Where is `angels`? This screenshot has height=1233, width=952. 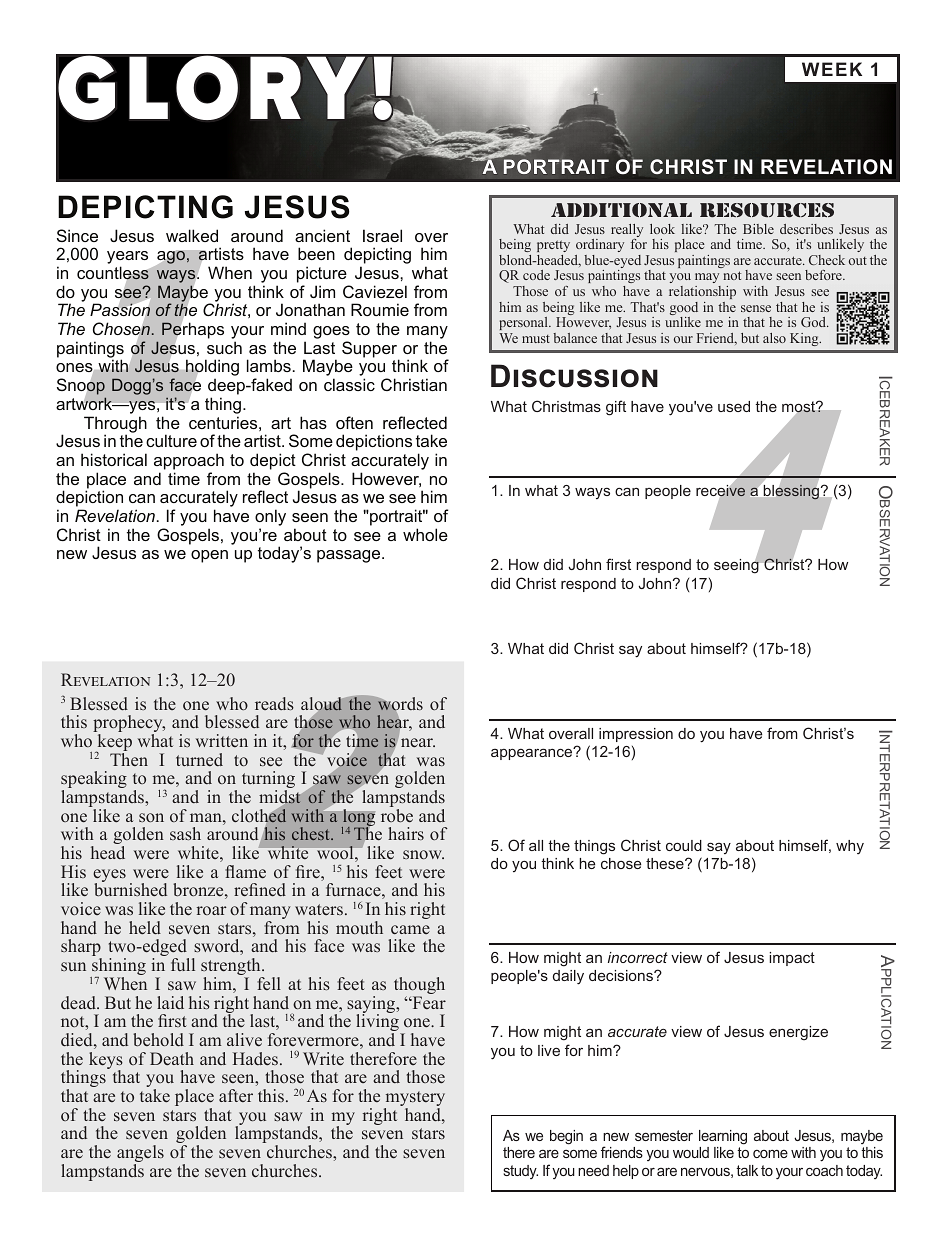 angels is located at coordinates (140, 1155).
